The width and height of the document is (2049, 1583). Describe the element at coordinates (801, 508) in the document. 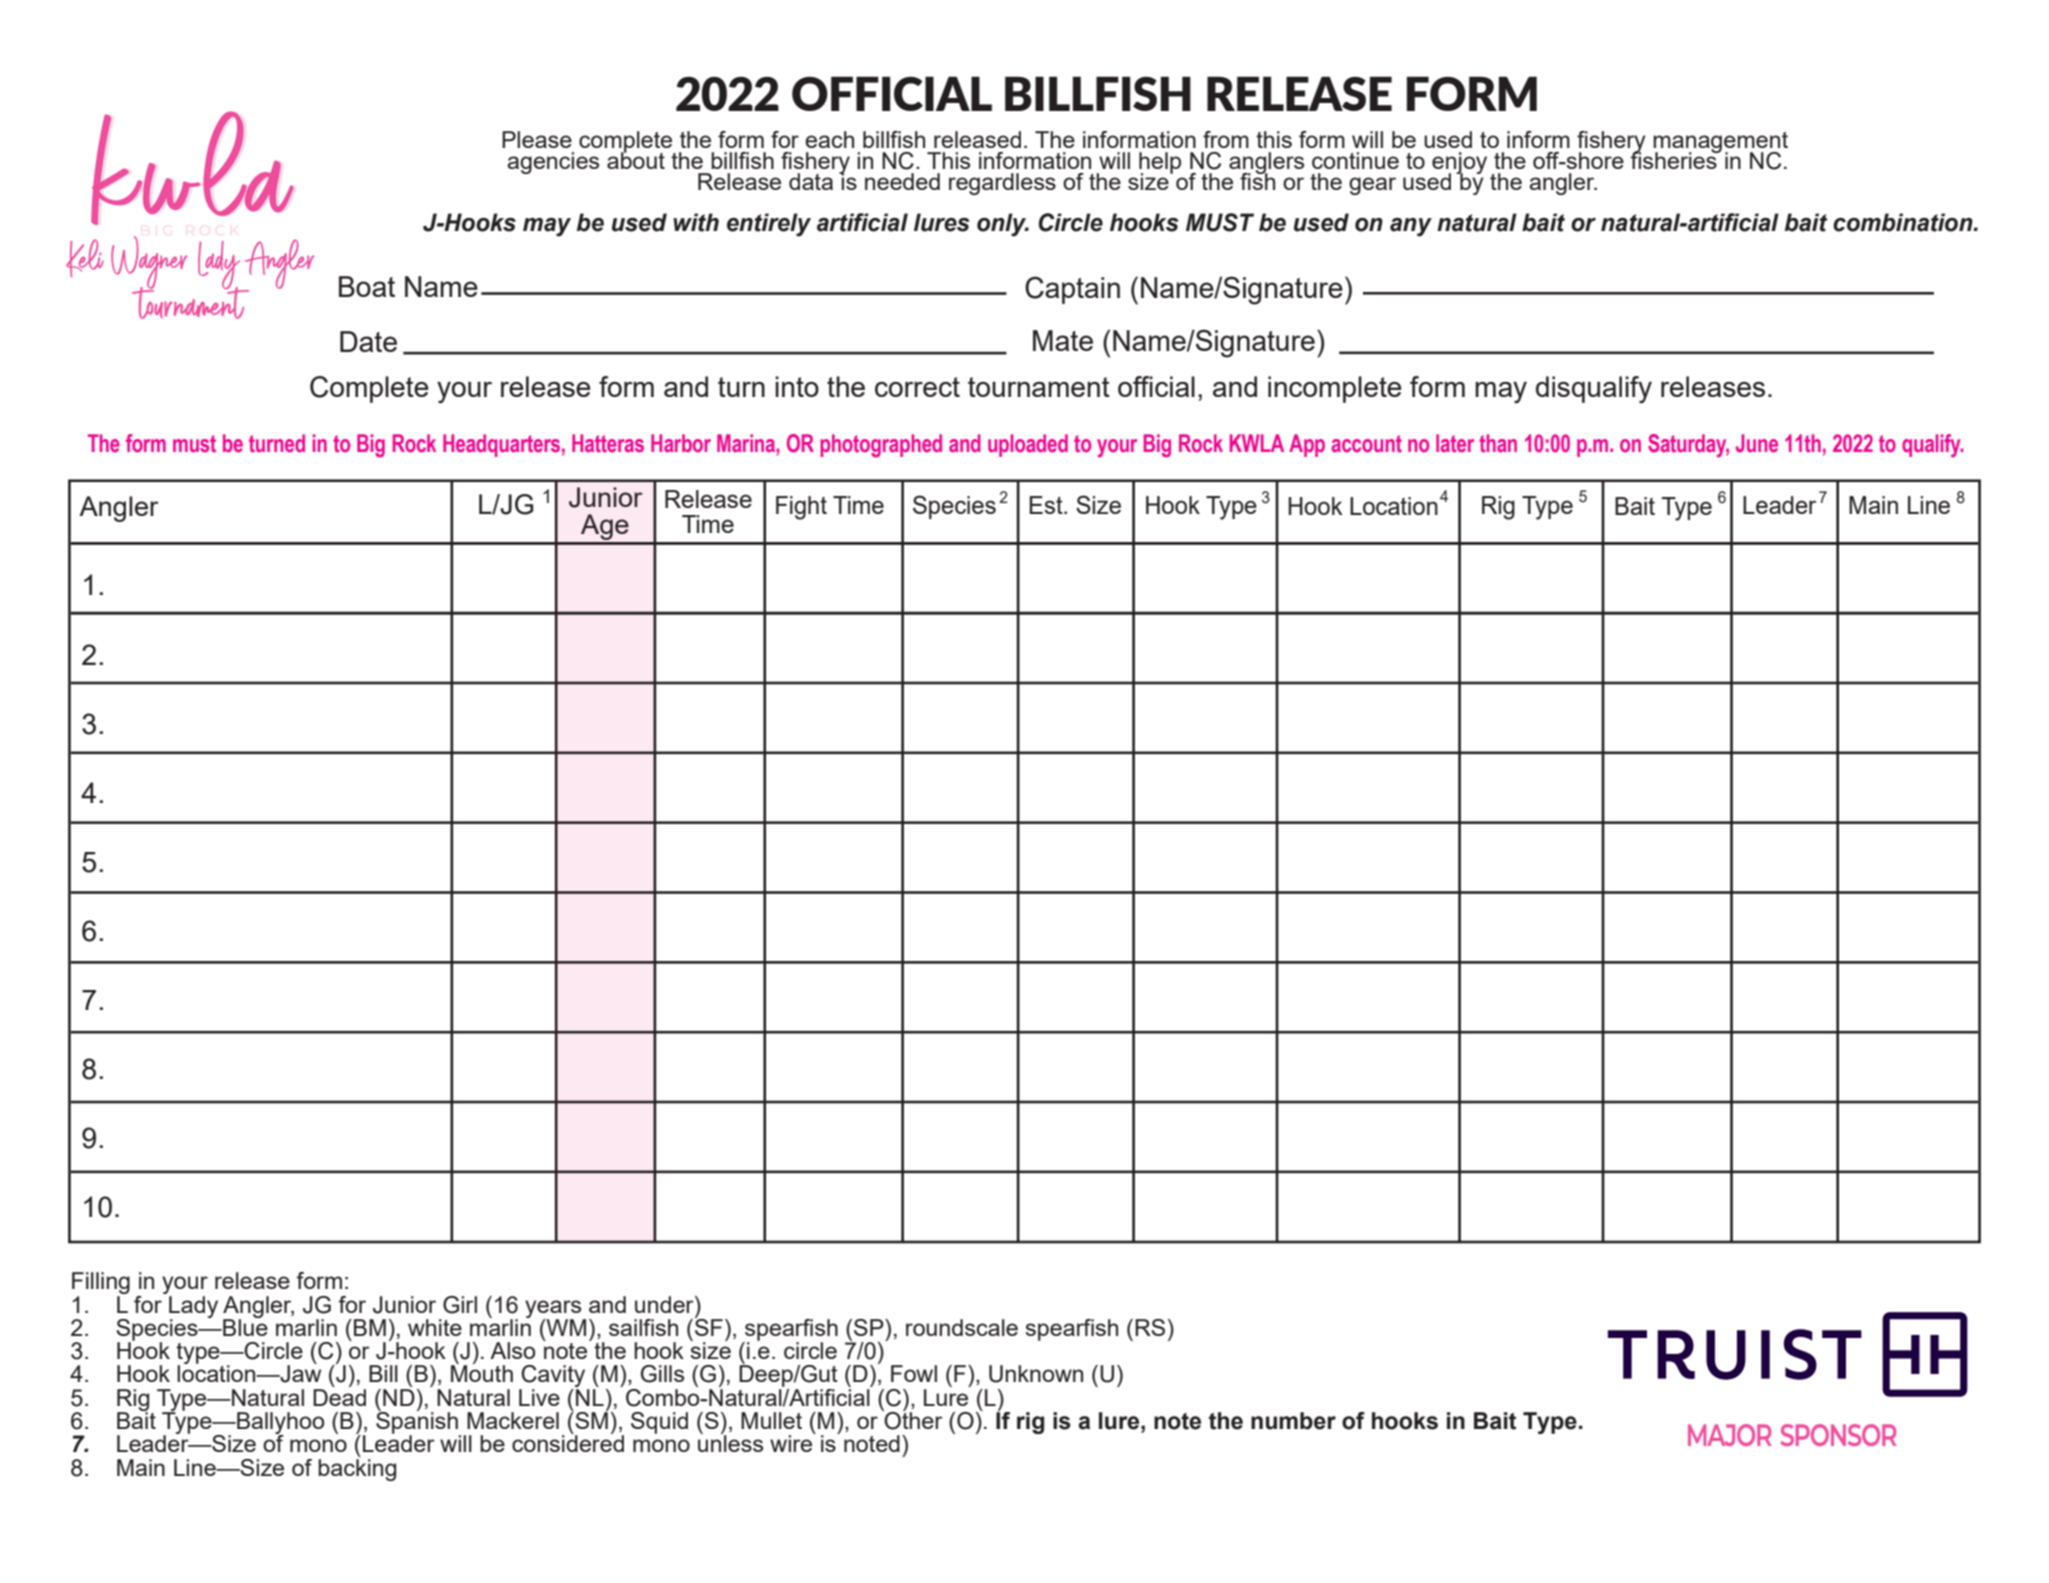

I see `Fight` at that location.
